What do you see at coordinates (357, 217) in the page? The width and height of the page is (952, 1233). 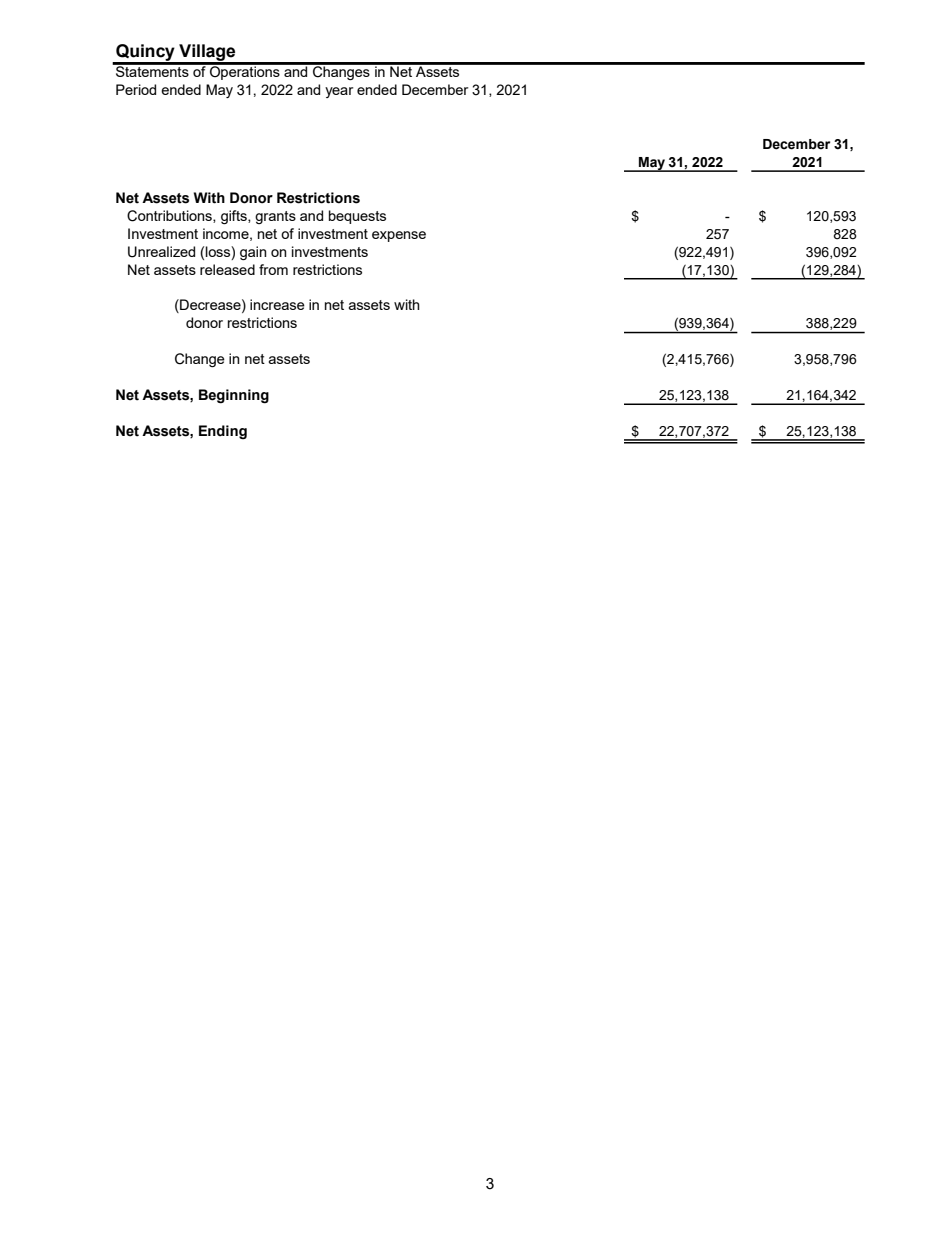 I see `bequests` at bounding box center [357, 217].
